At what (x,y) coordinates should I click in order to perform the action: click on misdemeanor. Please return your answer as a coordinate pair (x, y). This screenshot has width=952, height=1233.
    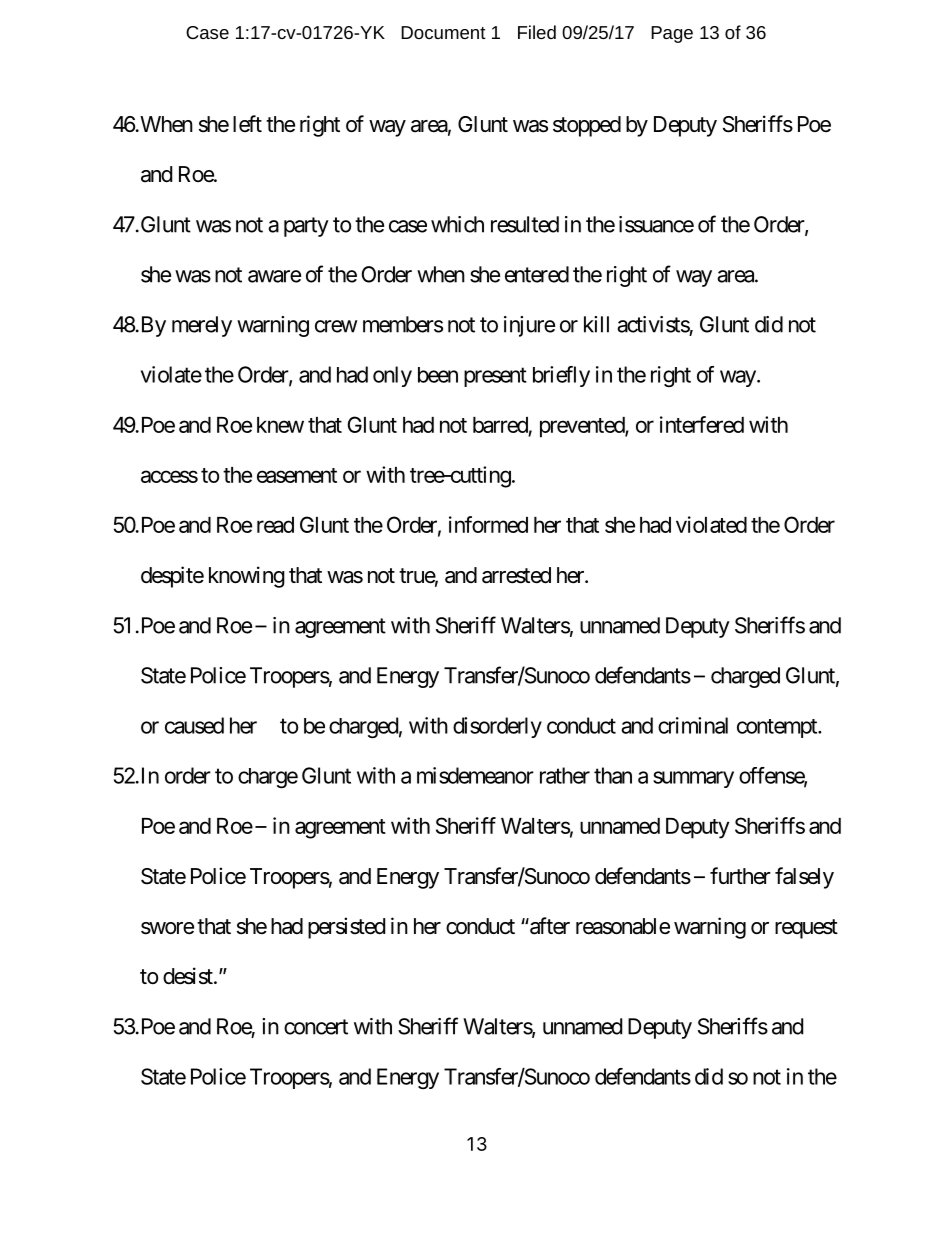
    Looking at the image, I should click on (475, 775).
